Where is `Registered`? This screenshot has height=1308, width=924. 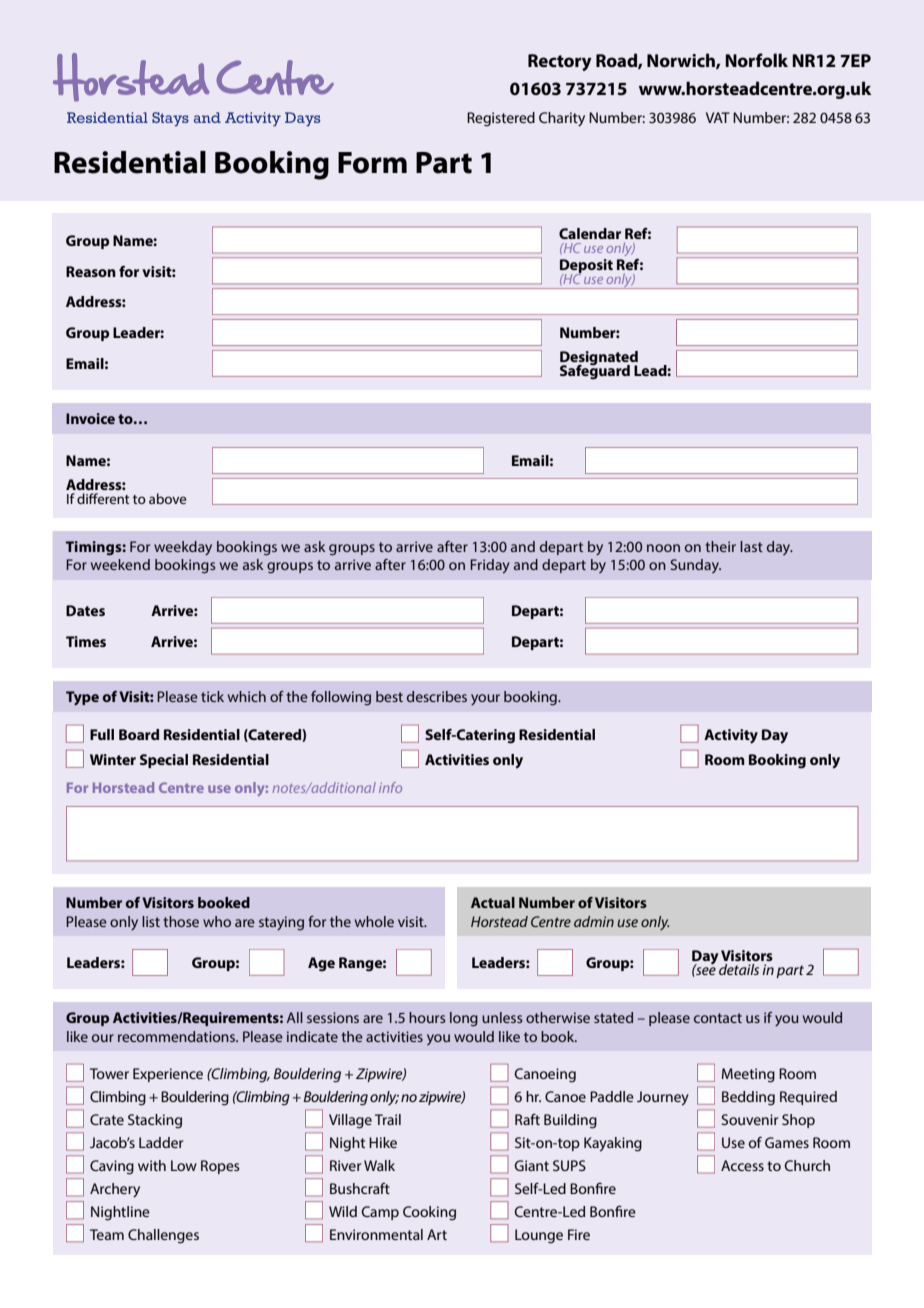 Registered is located at coordinates (501, 119).
